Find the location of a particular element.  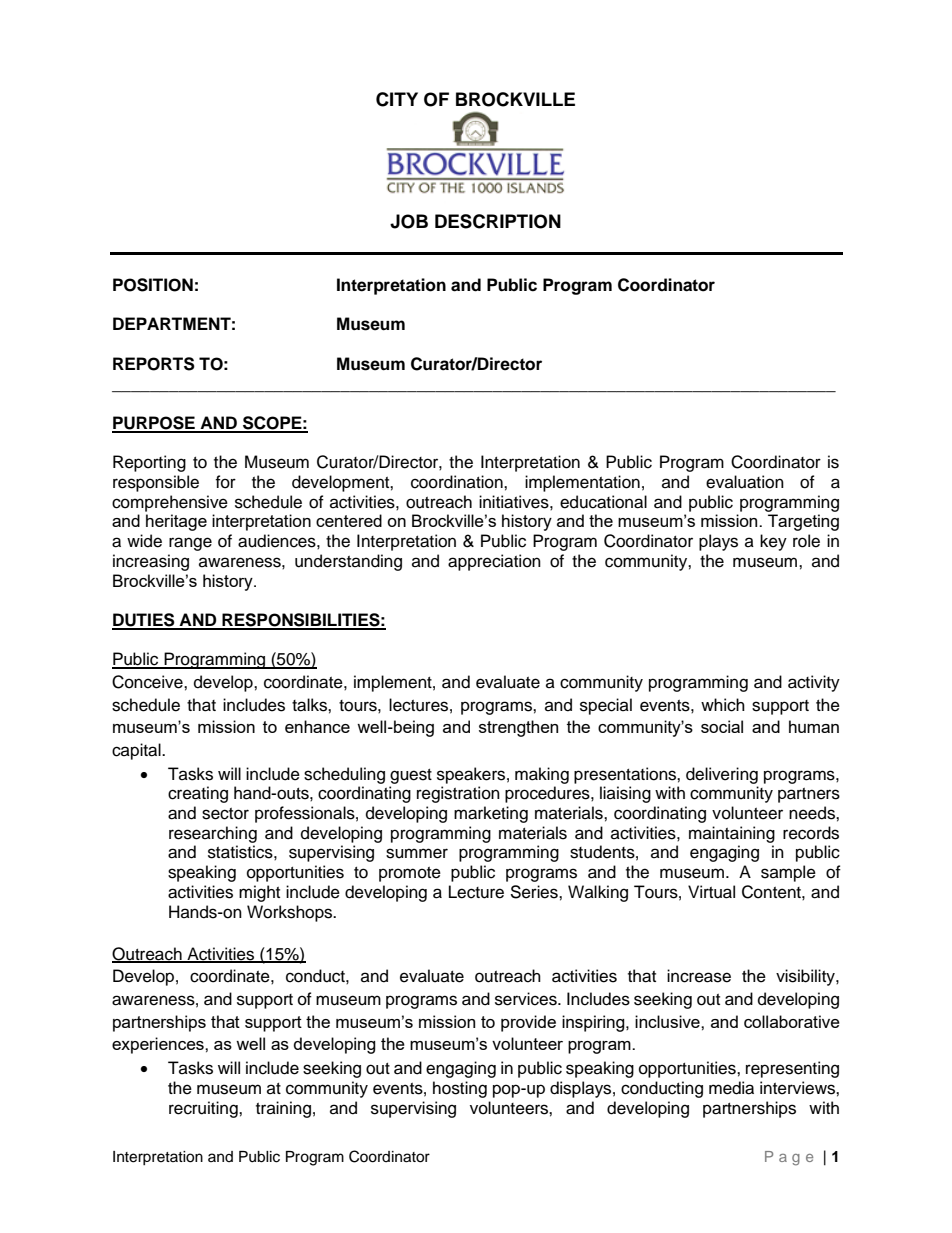

DESCRIPTION is located at coordinates (498, 221).
